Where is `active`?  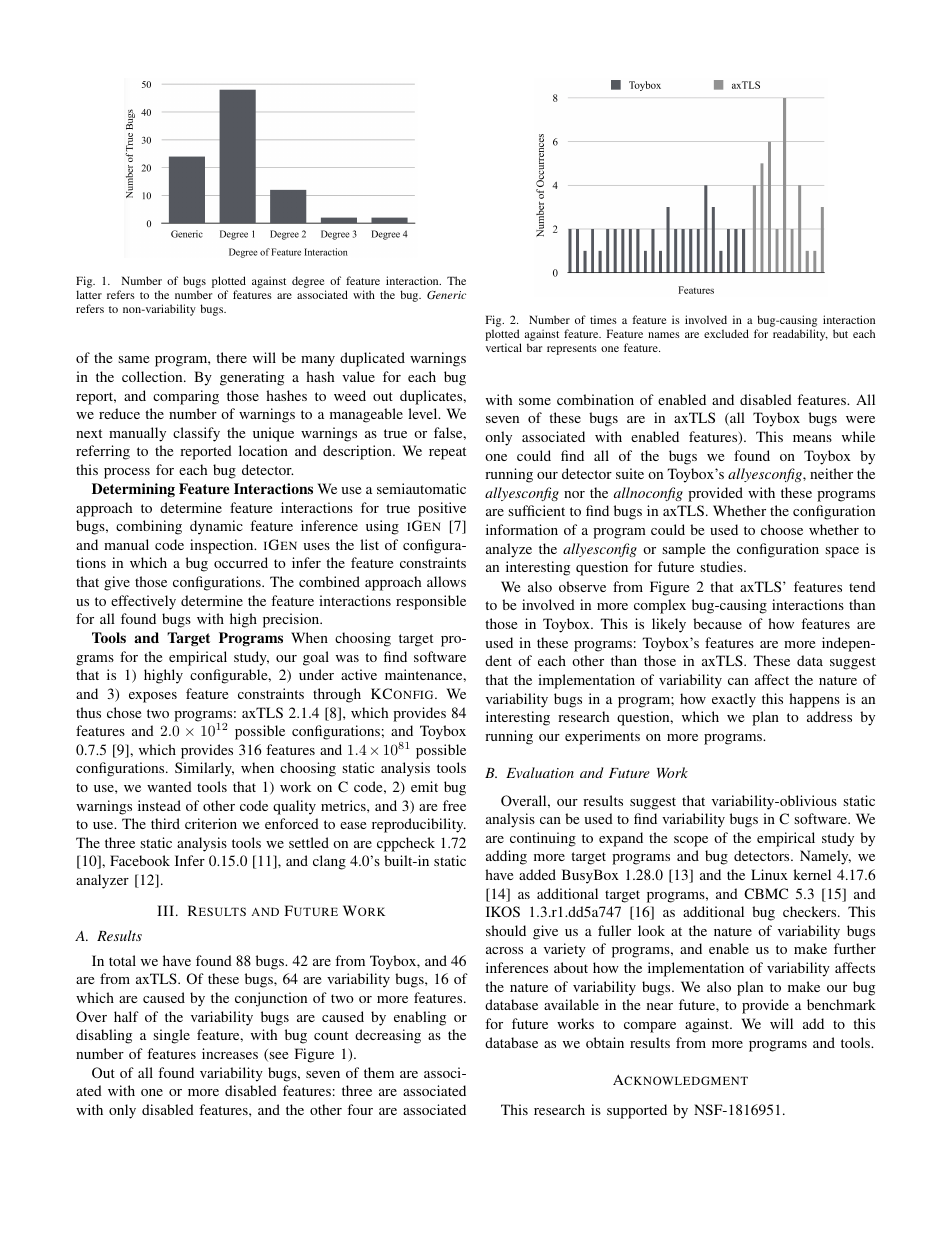 active is located at coordinates (359, 674).
